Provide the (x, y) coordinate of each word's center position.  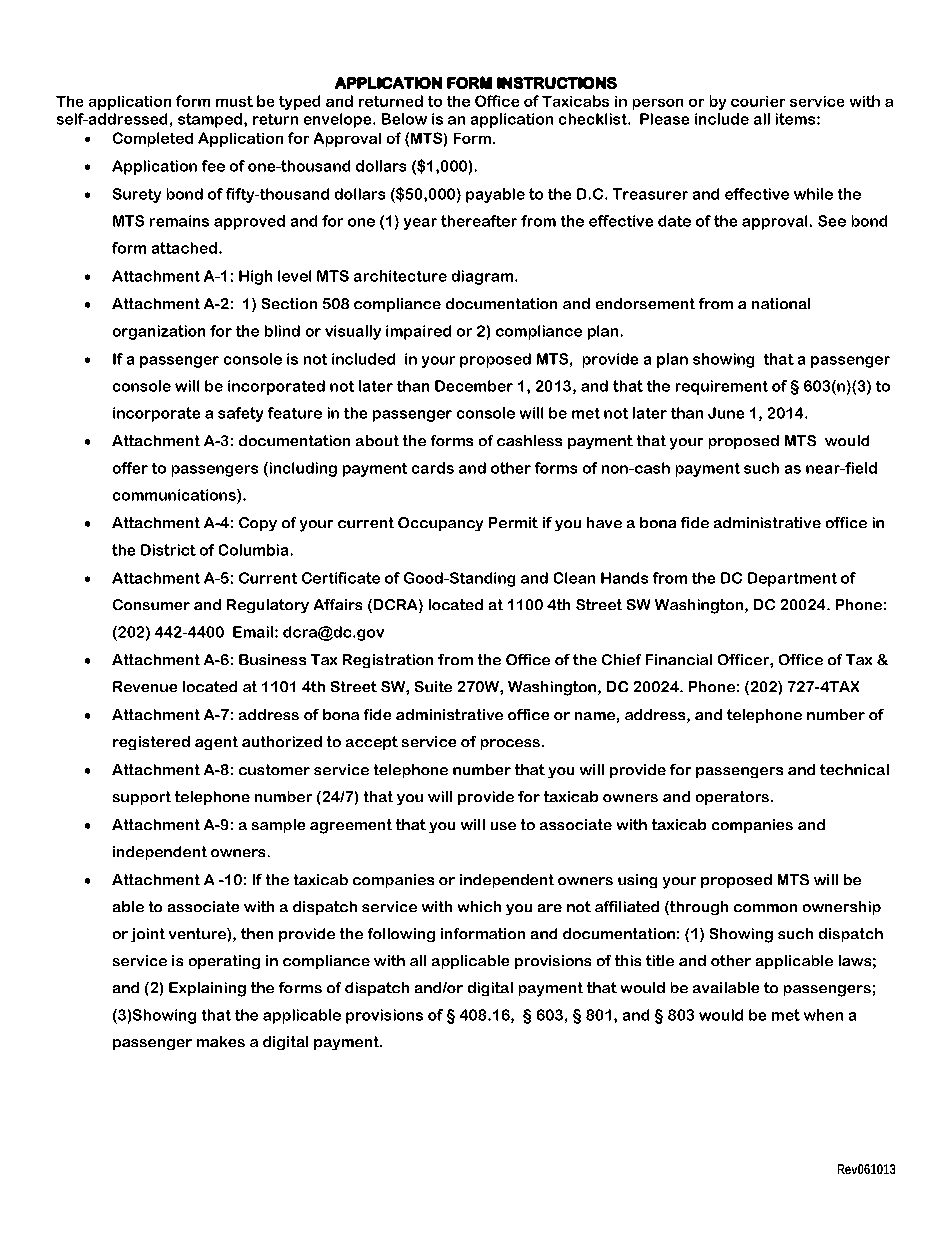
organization (159, 332)
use (503, 826)
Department (792, 579)
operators (732, 798)
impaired (418, 332)
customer (274, 769)
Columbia (253, 550)
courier (758, 101)
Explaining (207, 989)
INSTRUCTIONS (557, 83)
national (781, 303)
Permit (513, 522)
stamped (210, 120)
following (401, 935)
